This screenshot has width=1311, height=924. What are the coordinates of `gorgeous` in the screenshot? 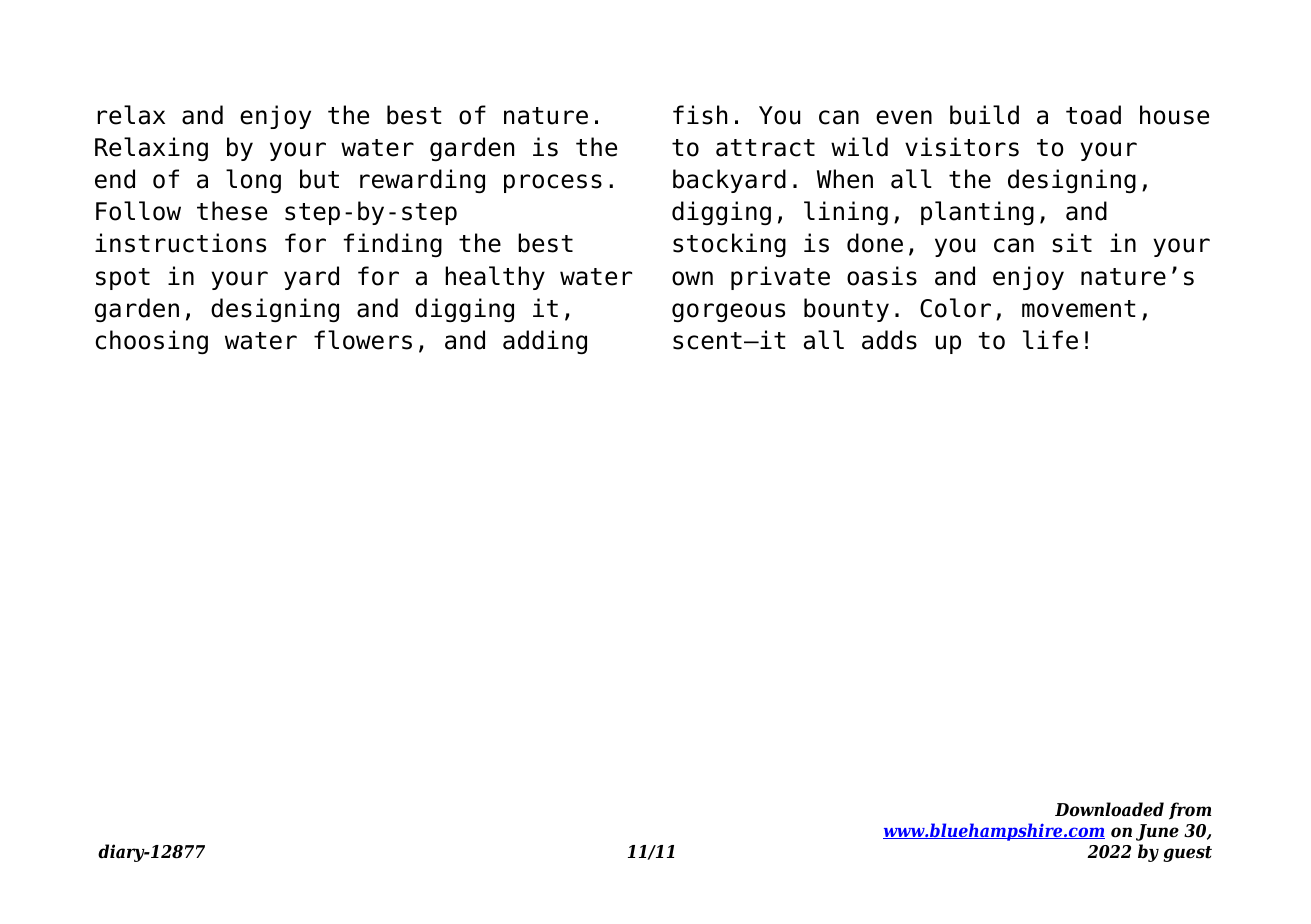 It's located at (728, 312).
